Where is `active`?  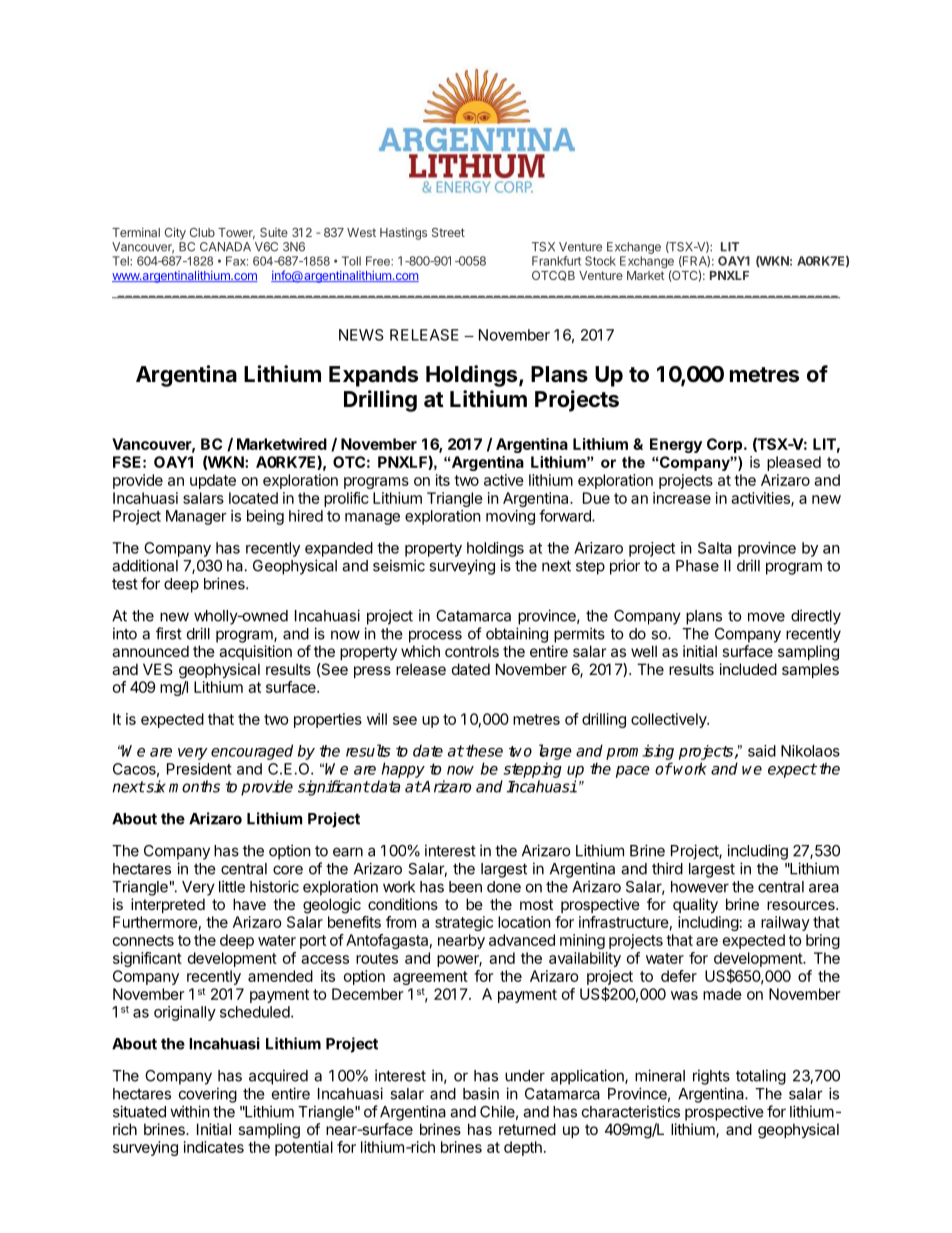 active is located at coordinates (504, 480).
